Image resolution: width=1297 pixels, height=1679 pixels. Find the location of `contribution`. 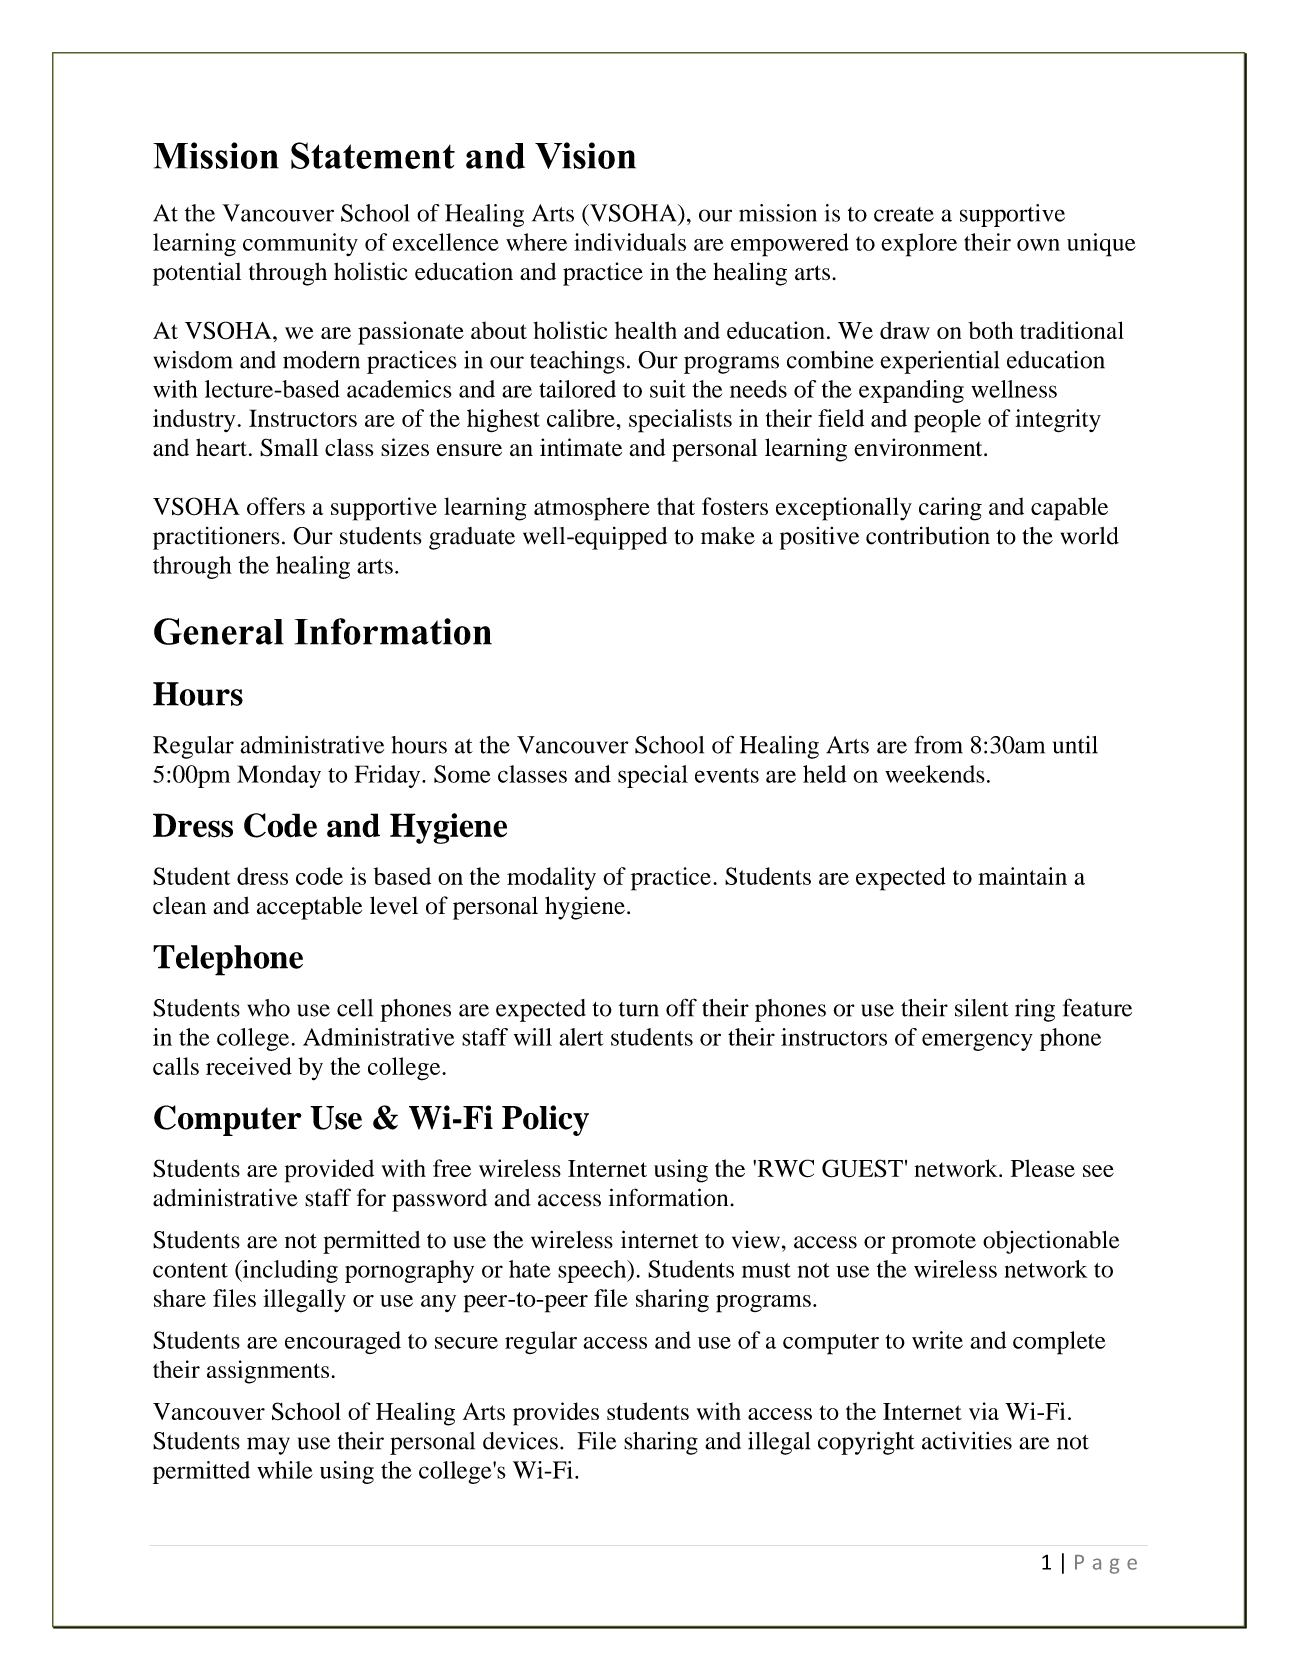

contribution is located at coordinates (928, 536).
